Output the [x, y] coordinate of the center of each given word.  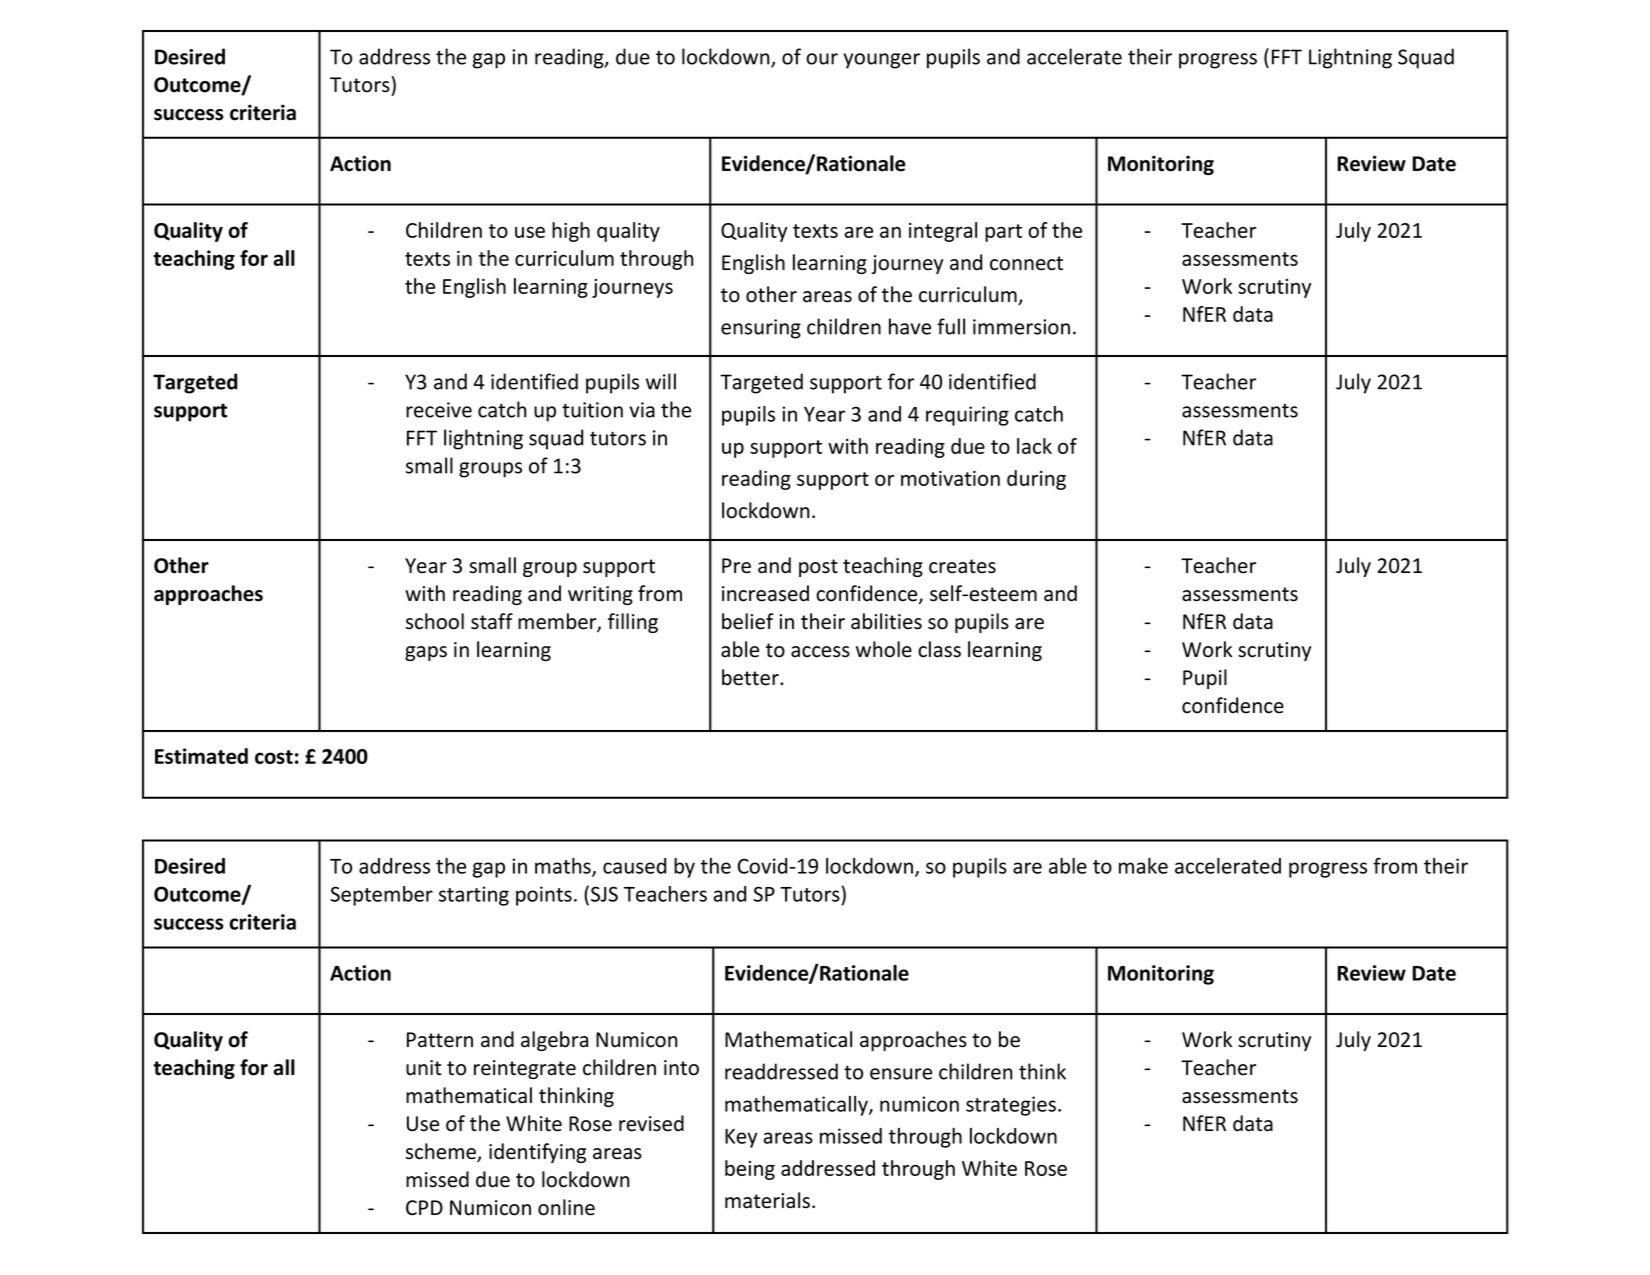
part [1003, 233]
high [571, 232]
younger [881, 61]
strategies [1011, 1106]
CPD [424, 1207]
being [750, 1170]
